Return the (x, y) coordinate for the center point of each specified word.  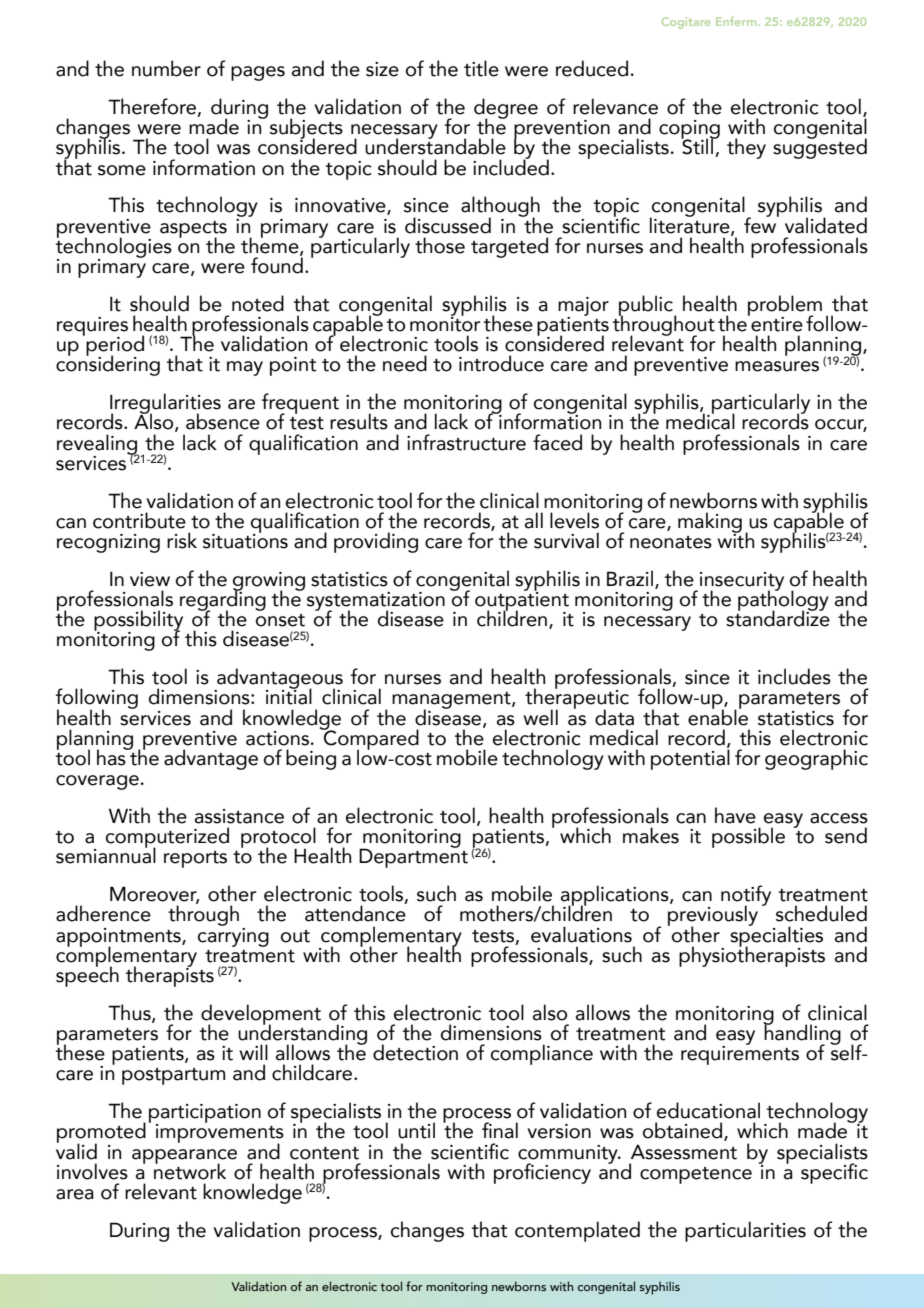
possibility (138, 621)
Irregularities (165, 404)
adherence (103, 913)
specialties (776, 936)
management (452, 702)
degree (506, 109)
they (746, 148)
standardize (778, 617)
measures (777, 366)
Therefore (153, 107)
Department (413, 857)
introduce (501, 363)
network (190, 1170)
